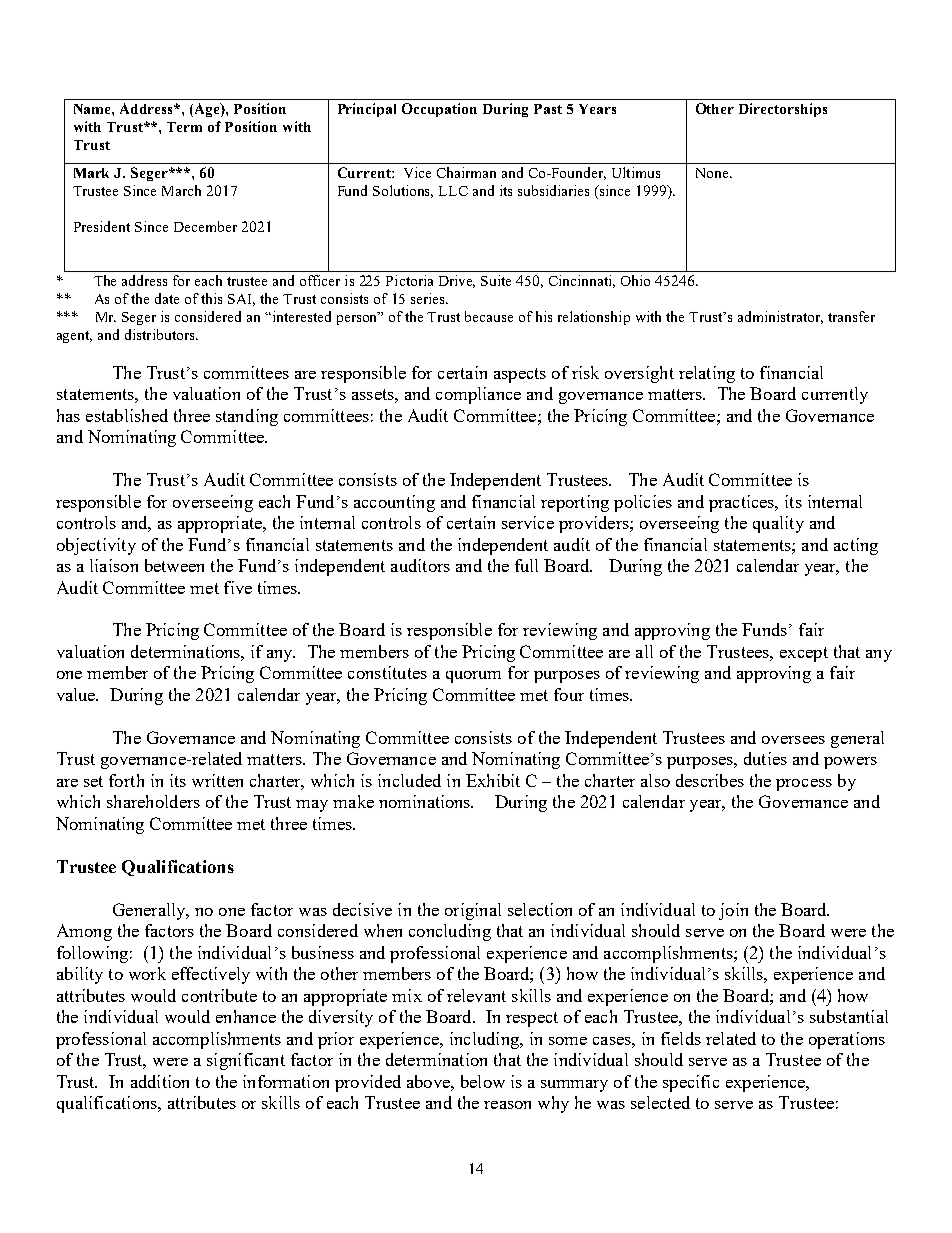  I want to click on compliance, so click(478, 395).
